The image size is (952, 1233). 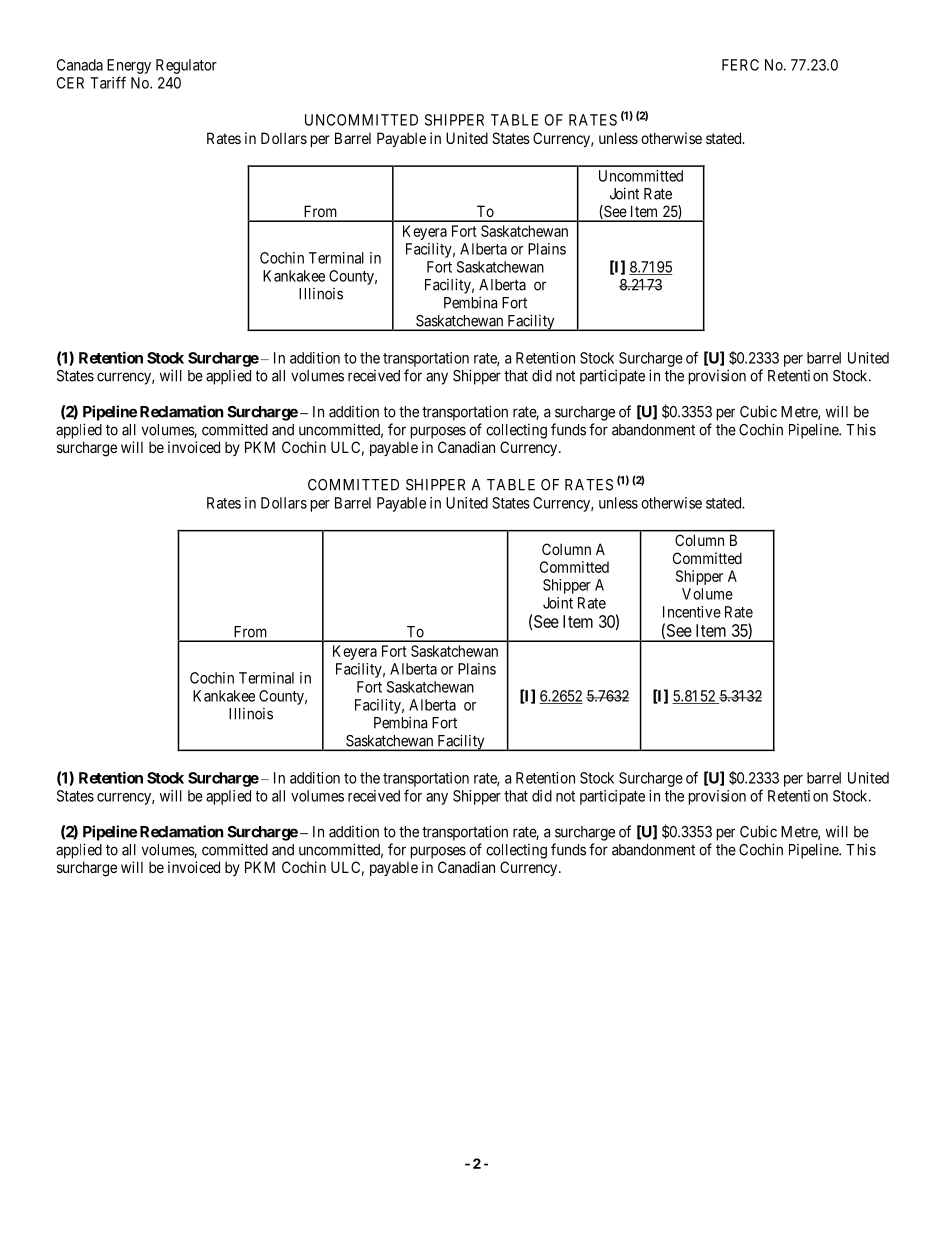 I want to click on FERC, so click(x=740, y=65).
